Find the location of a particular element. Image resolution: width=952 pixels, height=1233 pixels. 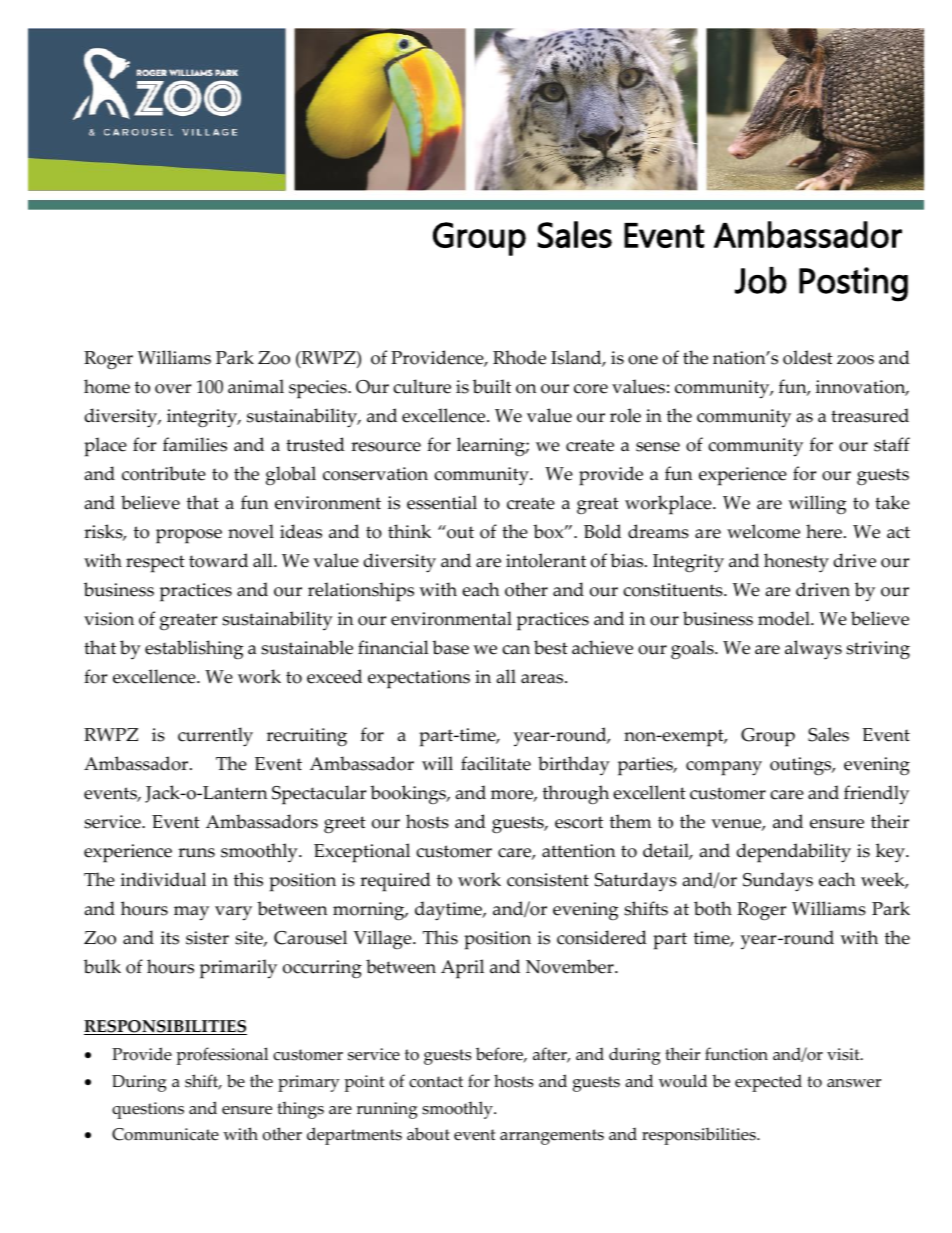

Job is located at coordinates (761, 280).
